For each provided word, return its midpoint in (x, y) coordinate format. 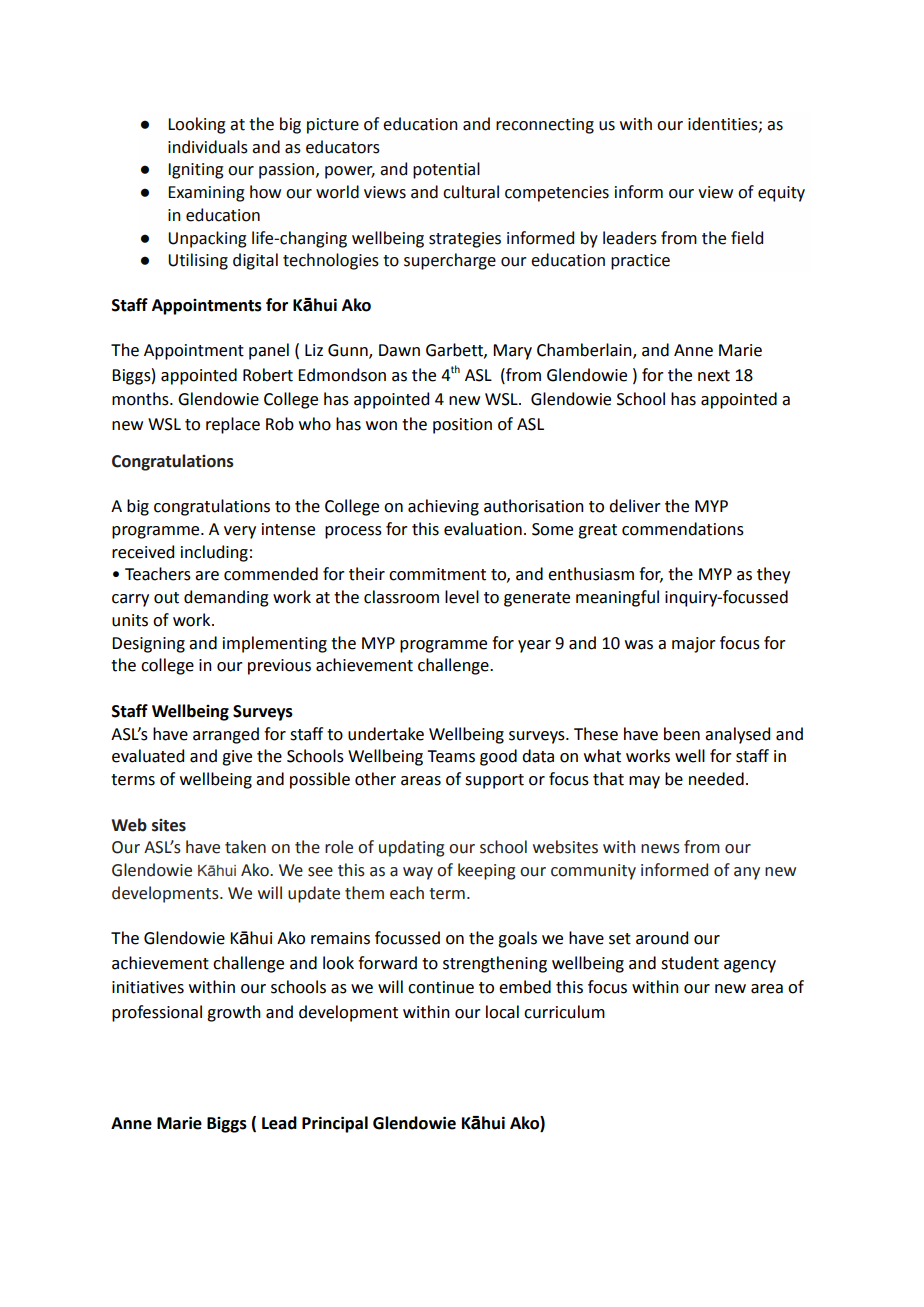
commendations (683, 529)
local (502, 1012)
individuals (208, 147)
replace (233, 425)
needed (716, 779)
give (237, 758)
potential (446, 170)
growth (234, 1013)
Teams (451, 756)
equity (781, 194)
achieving (443, 507)
